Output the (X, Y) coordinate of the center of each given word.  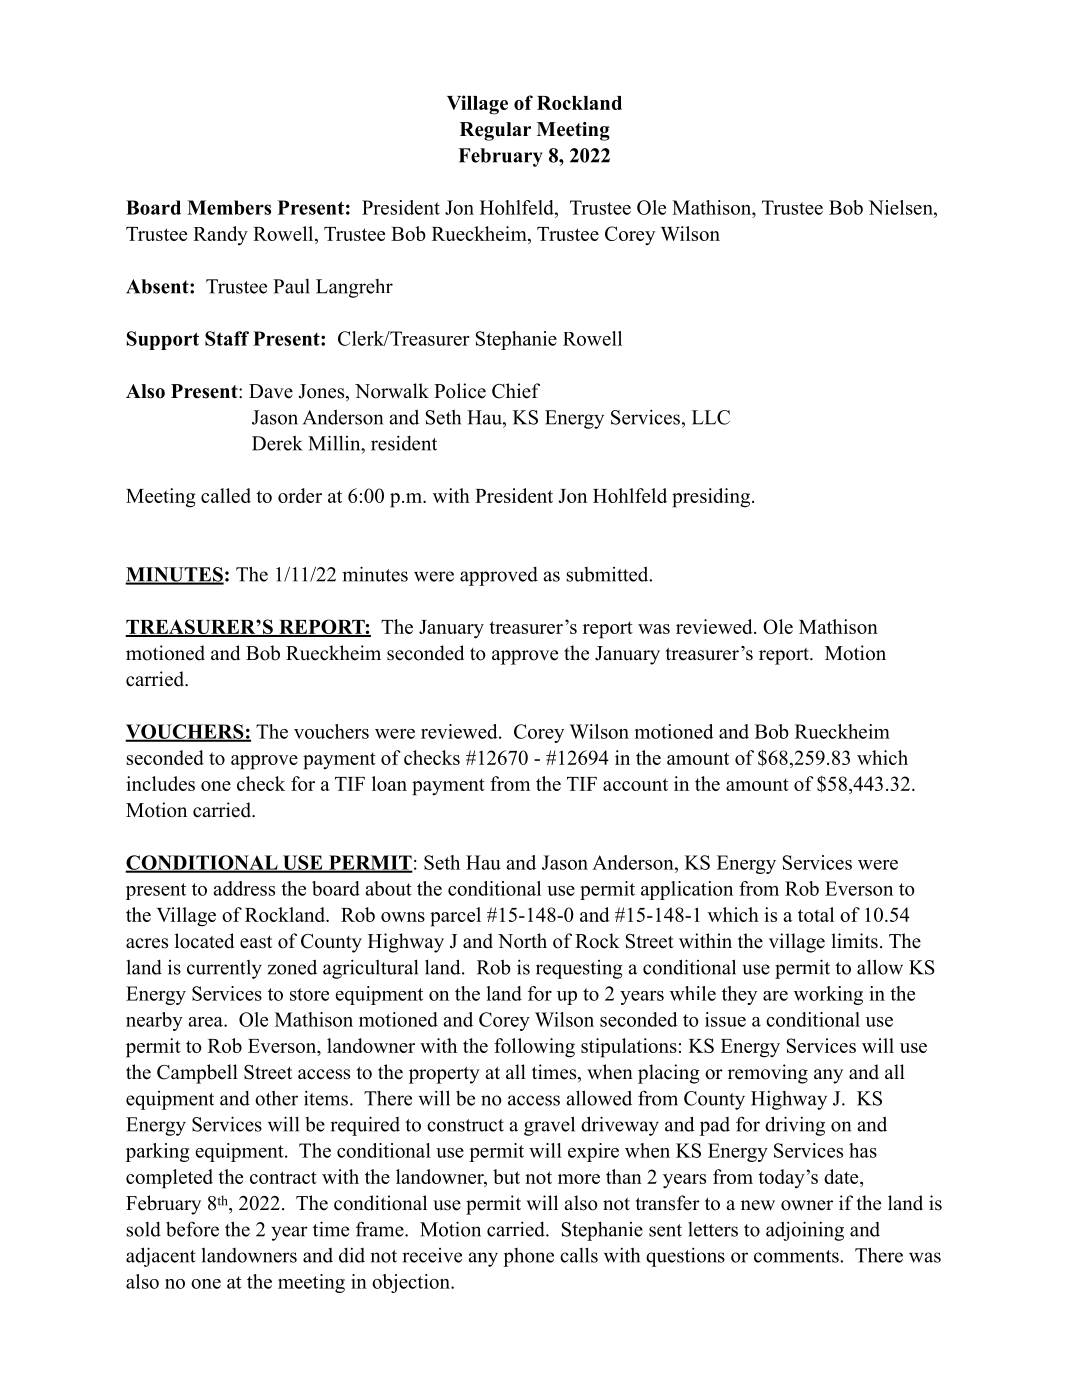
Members (229, 207)
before (192, 1229)
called (226, 495)
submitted (608, 574)
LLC (711, 417)
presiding (711, 498)
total (816, 914)
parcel (455, 917)
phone (528, 1257)
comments (797, 1256)
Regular (495, 131)
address (244, 888)
